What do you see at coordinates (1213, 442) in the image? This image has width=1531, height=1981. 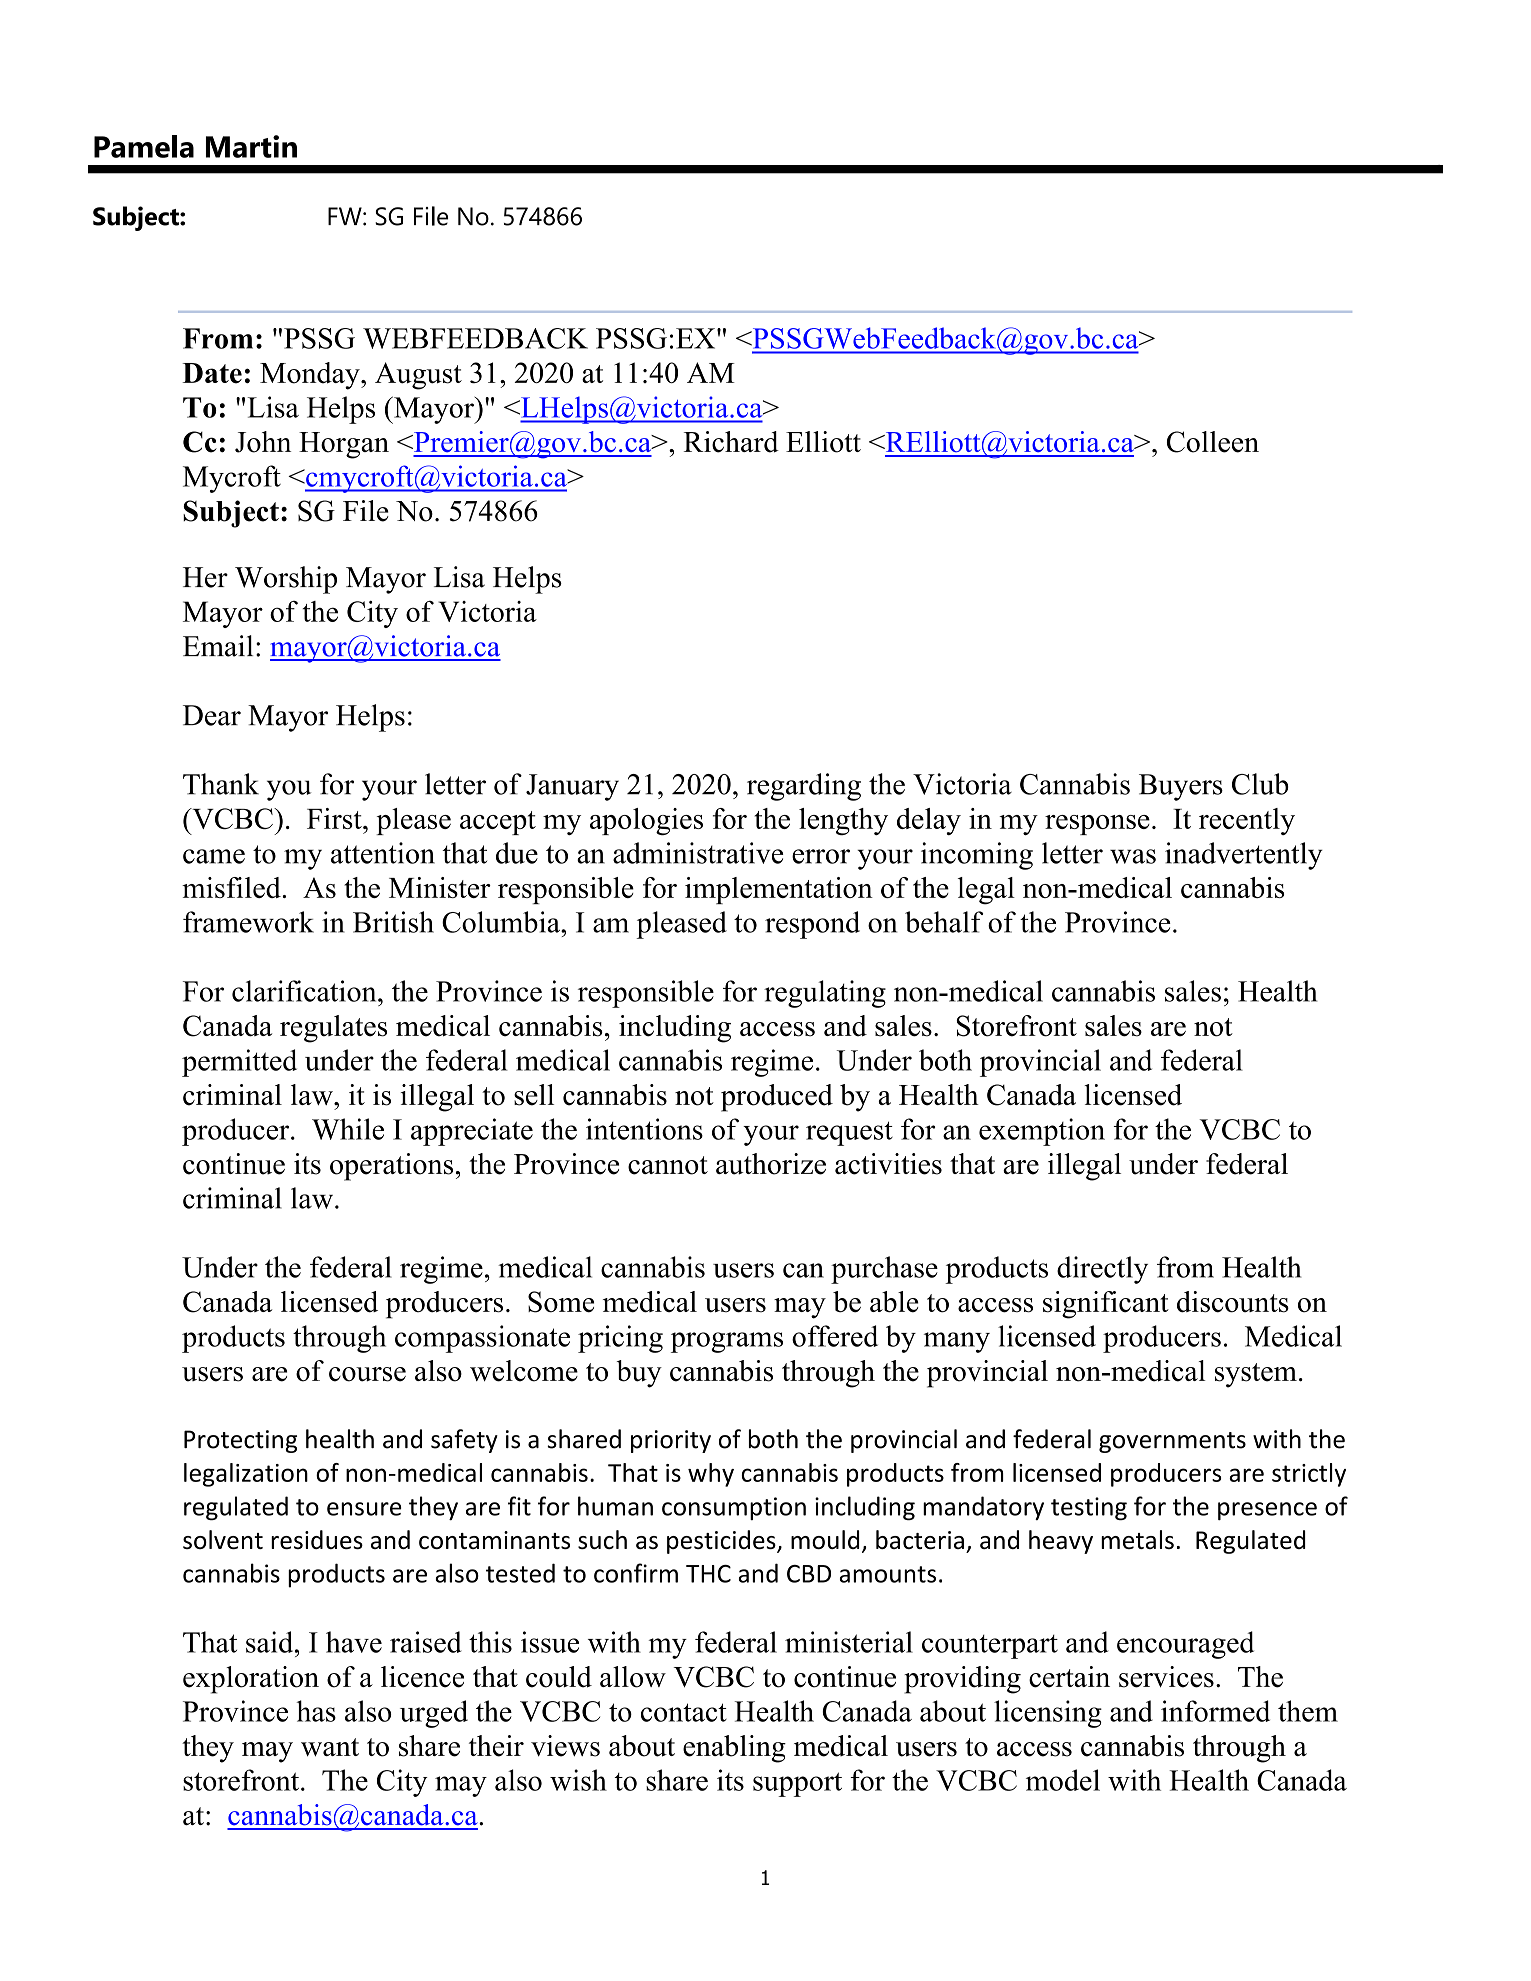 I see `Colleen` at bounding box center [1213, 442].
